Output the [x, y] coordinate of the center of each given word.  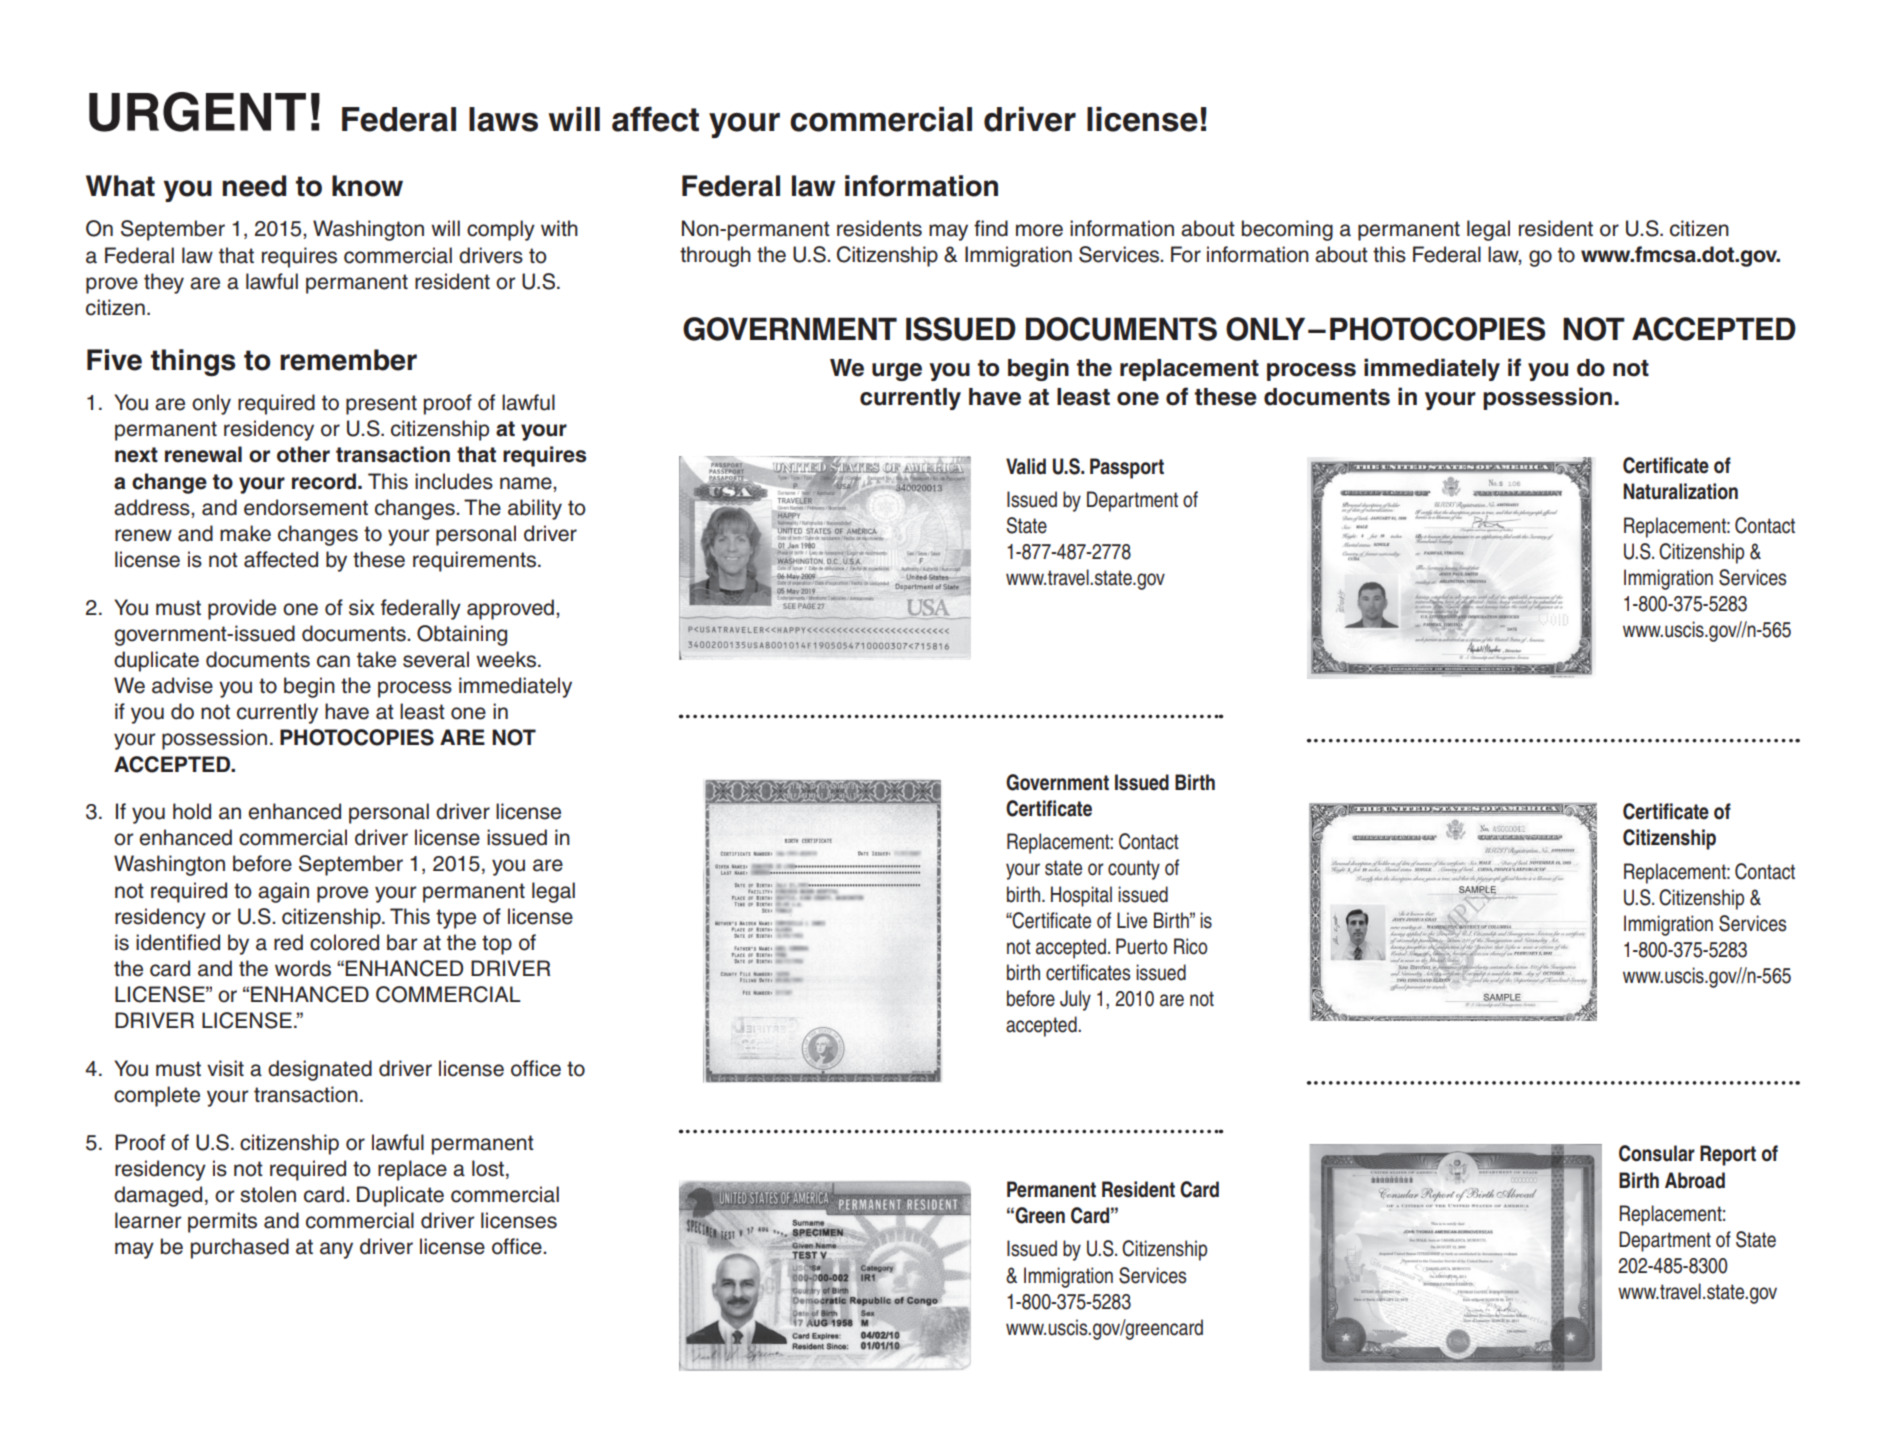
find [991, 228]
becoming [1287, 230]
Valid [1026, 466]
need [254, 186]
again [283, 892]
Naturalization [1680, 491]
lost [488, 1168]
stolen [268, 1194]
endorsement [306, 507]
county [1134, 870]
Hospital [1081, 896]
